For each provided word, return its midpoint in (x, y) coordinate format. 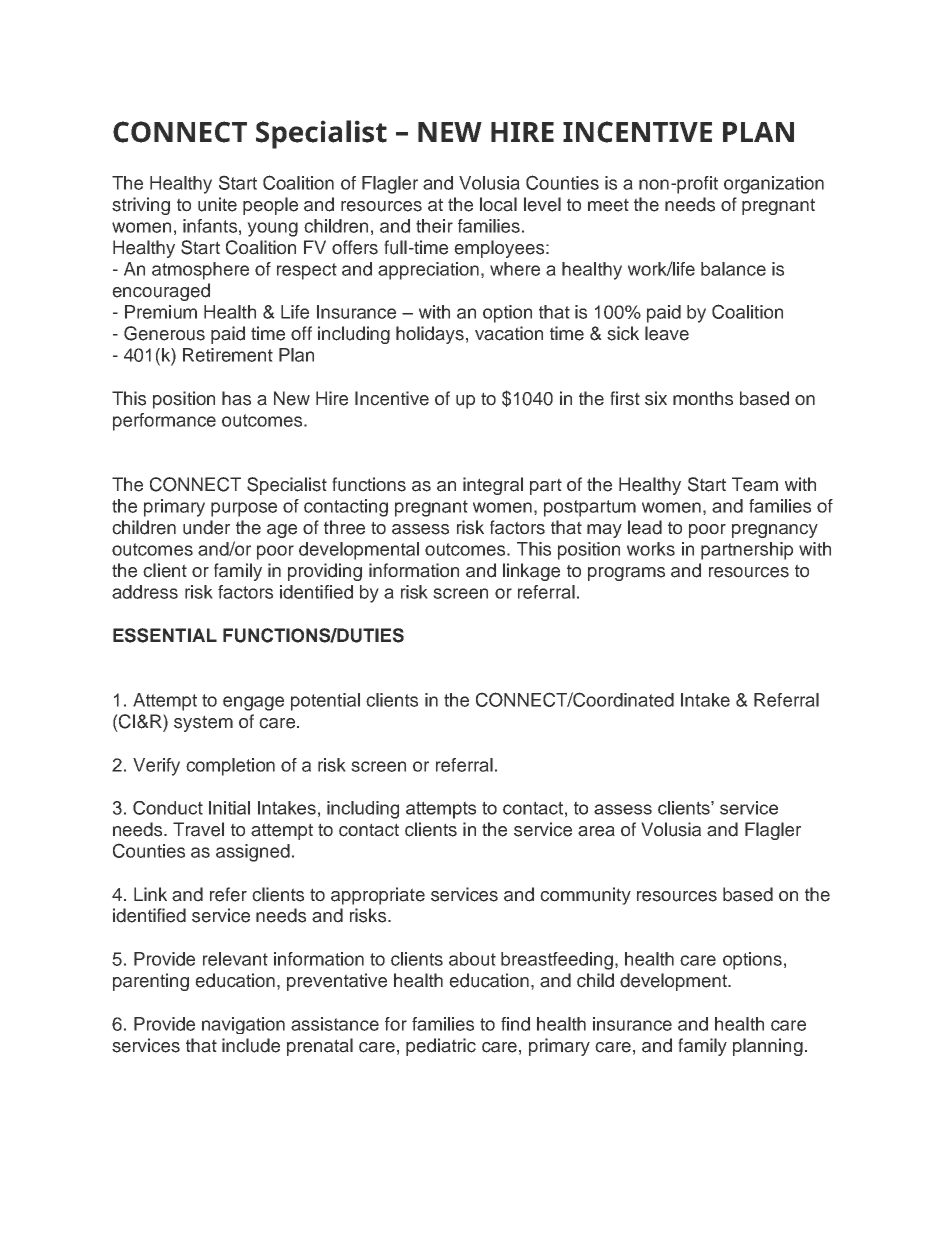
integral (493, 486)
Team (755, 484)
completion (230, 767)
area (596, 831)
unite (217, 204)
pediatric (441, 1047)
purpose (244, 509)
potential (325, 702)
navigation (243, 1025)
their (434, 226)
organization (774, 185)
